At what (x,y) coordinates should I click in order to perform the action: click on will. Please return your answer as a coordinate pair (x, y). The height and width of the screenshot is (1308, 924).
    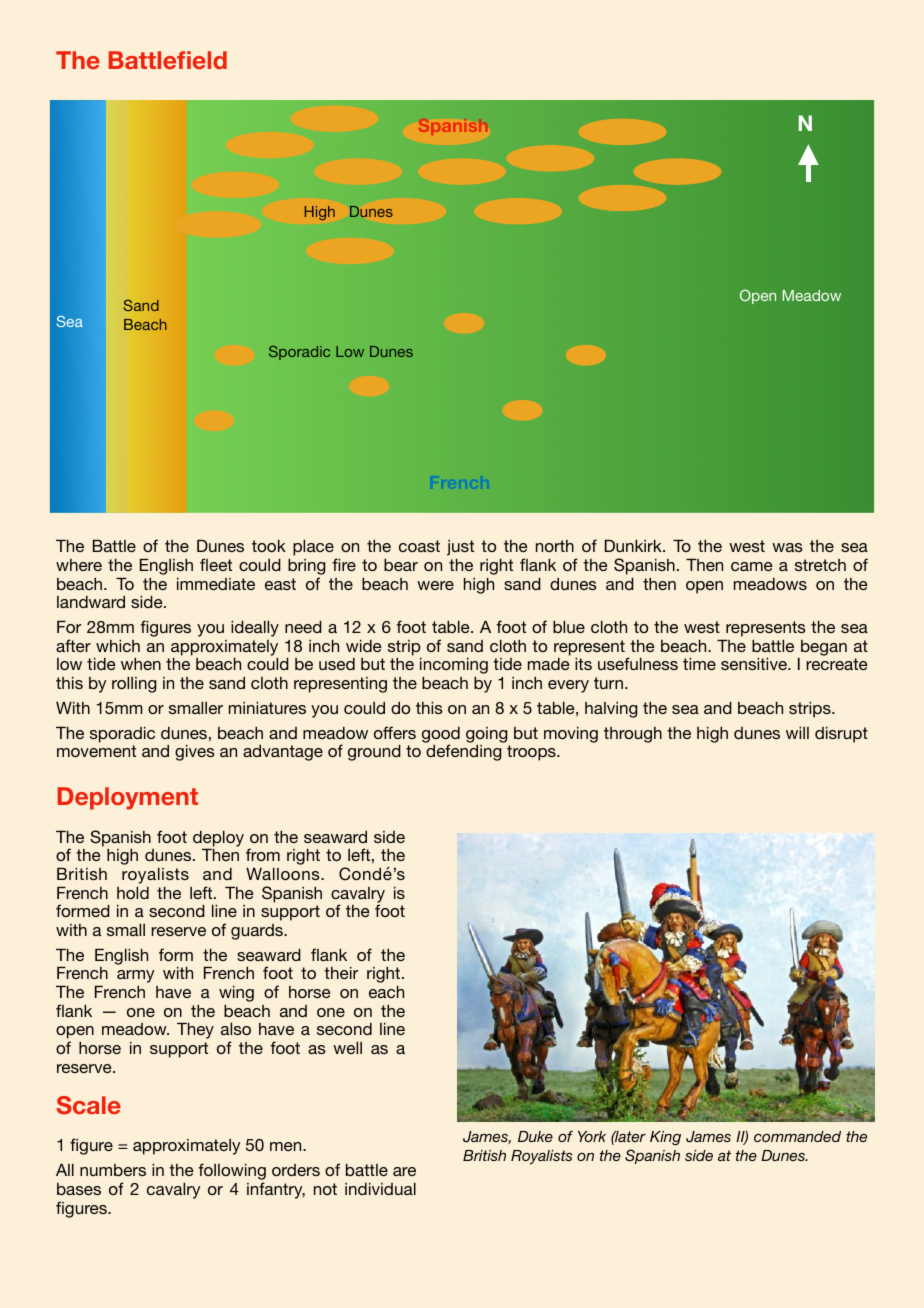
    Looking at the image, I should click on (797, 733).
